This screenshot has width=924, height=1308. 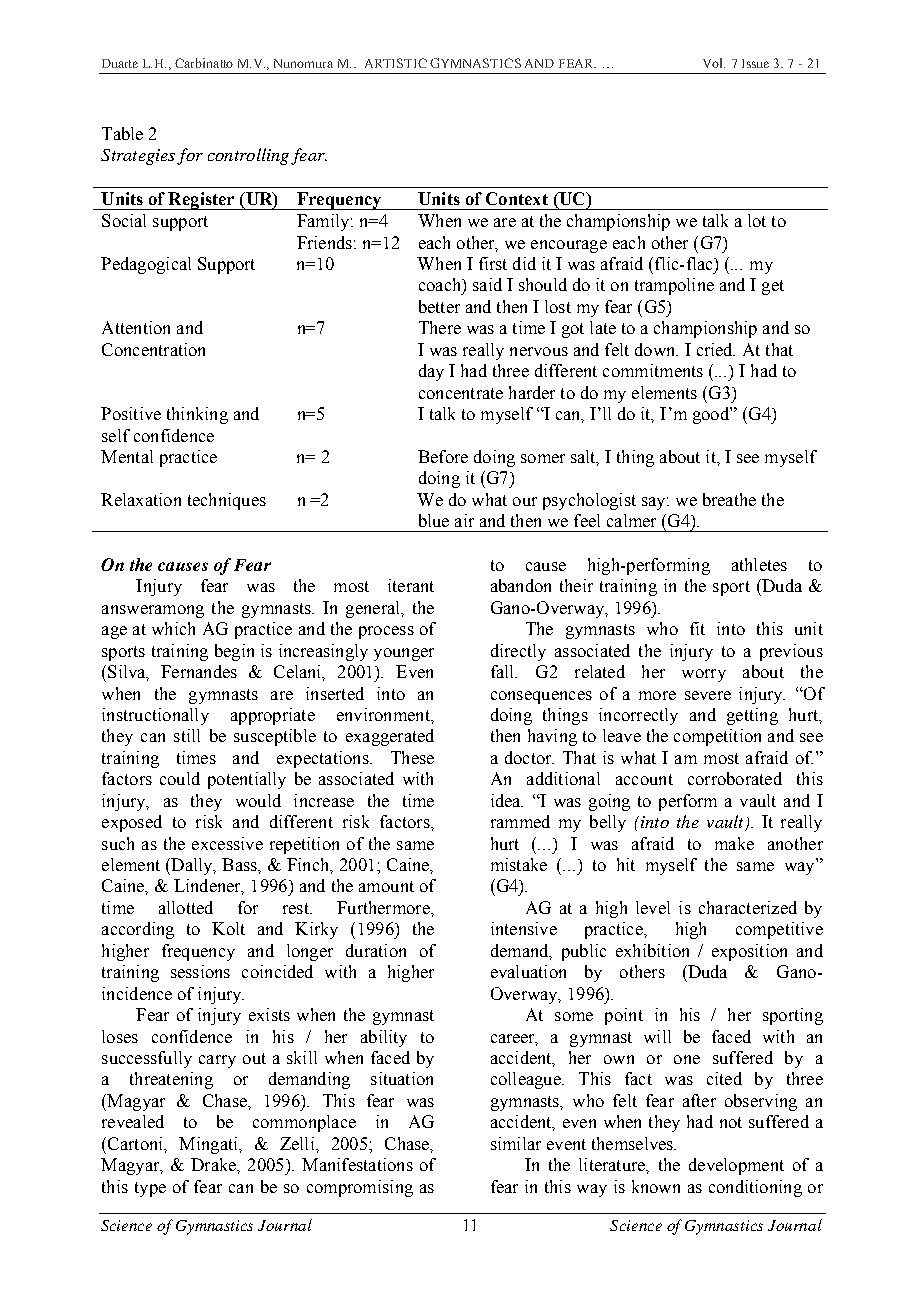 What do you see at coordinates (735, 778) in the screenshot?
I see `corroborated` at bounding box center [735, 778].
